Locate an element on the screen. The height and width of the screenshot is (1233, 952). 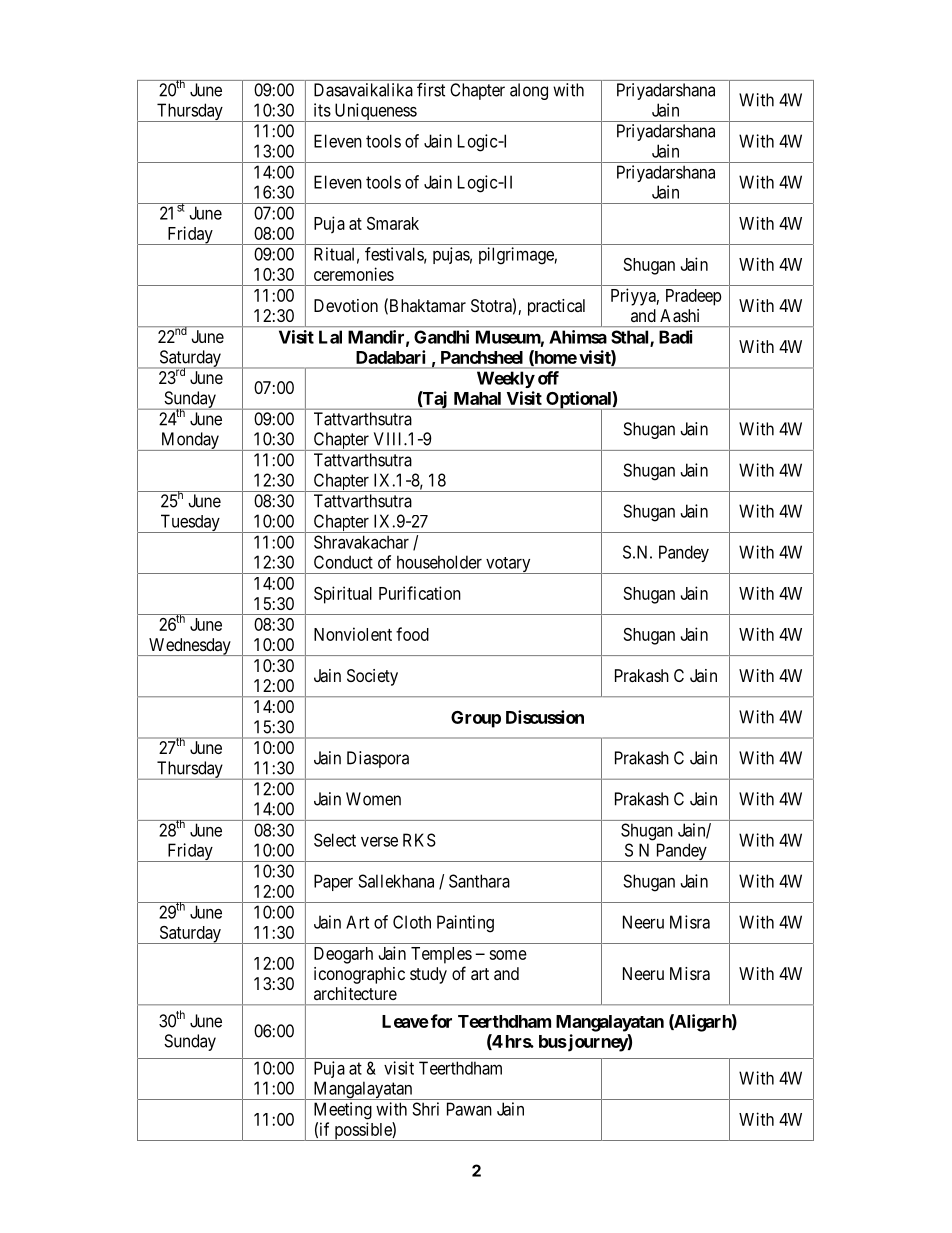
first is located at coordinates (431, 90).
